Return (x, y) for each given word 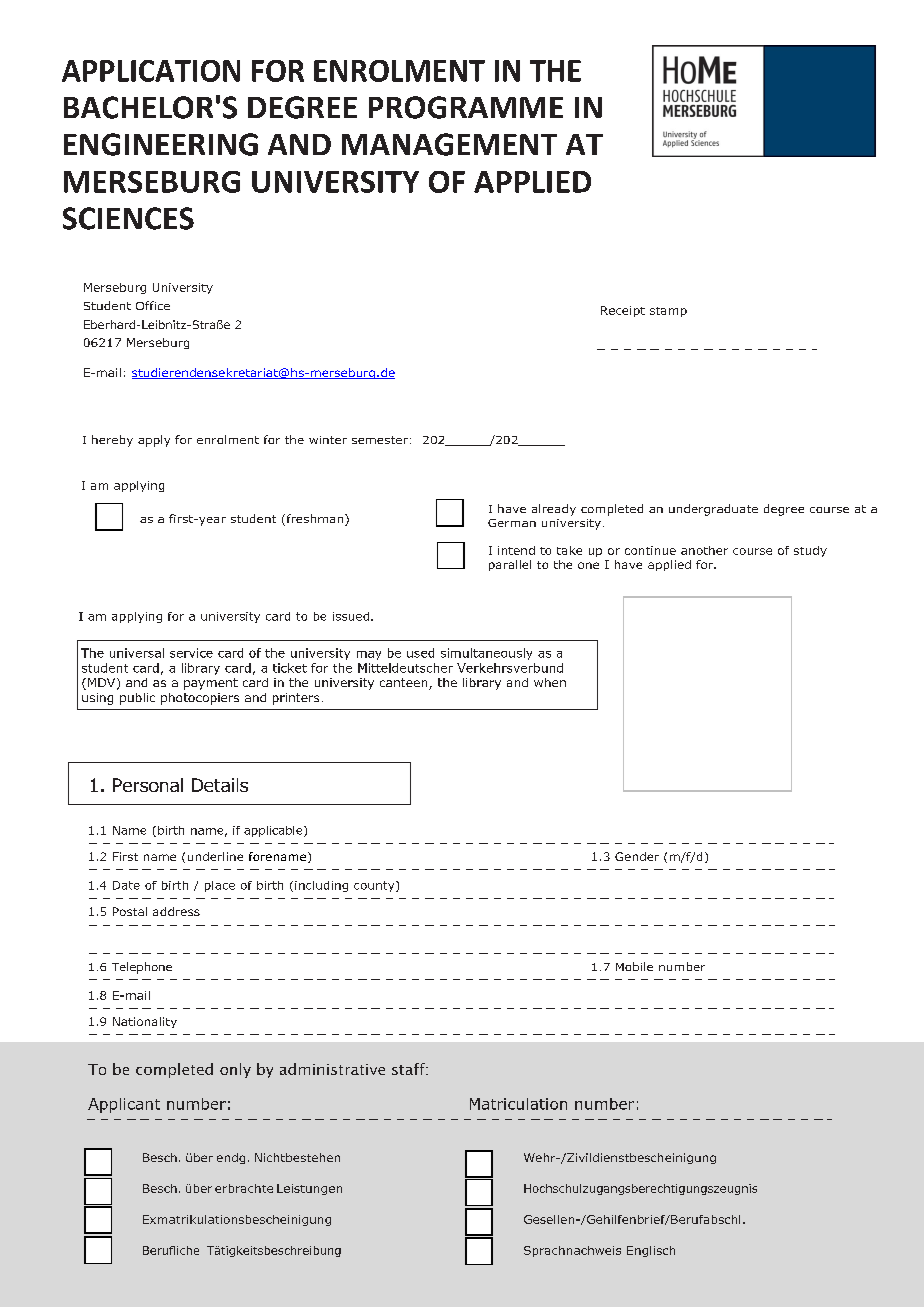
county (375, 886)
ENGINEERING (161, 144)
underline (215, 856)
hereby (112, 441)
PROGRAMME (466, 107)
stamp (668, 312)
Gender (637, 856)
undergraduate (713, 510)
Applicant (124, 1105)
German (512, 523)
